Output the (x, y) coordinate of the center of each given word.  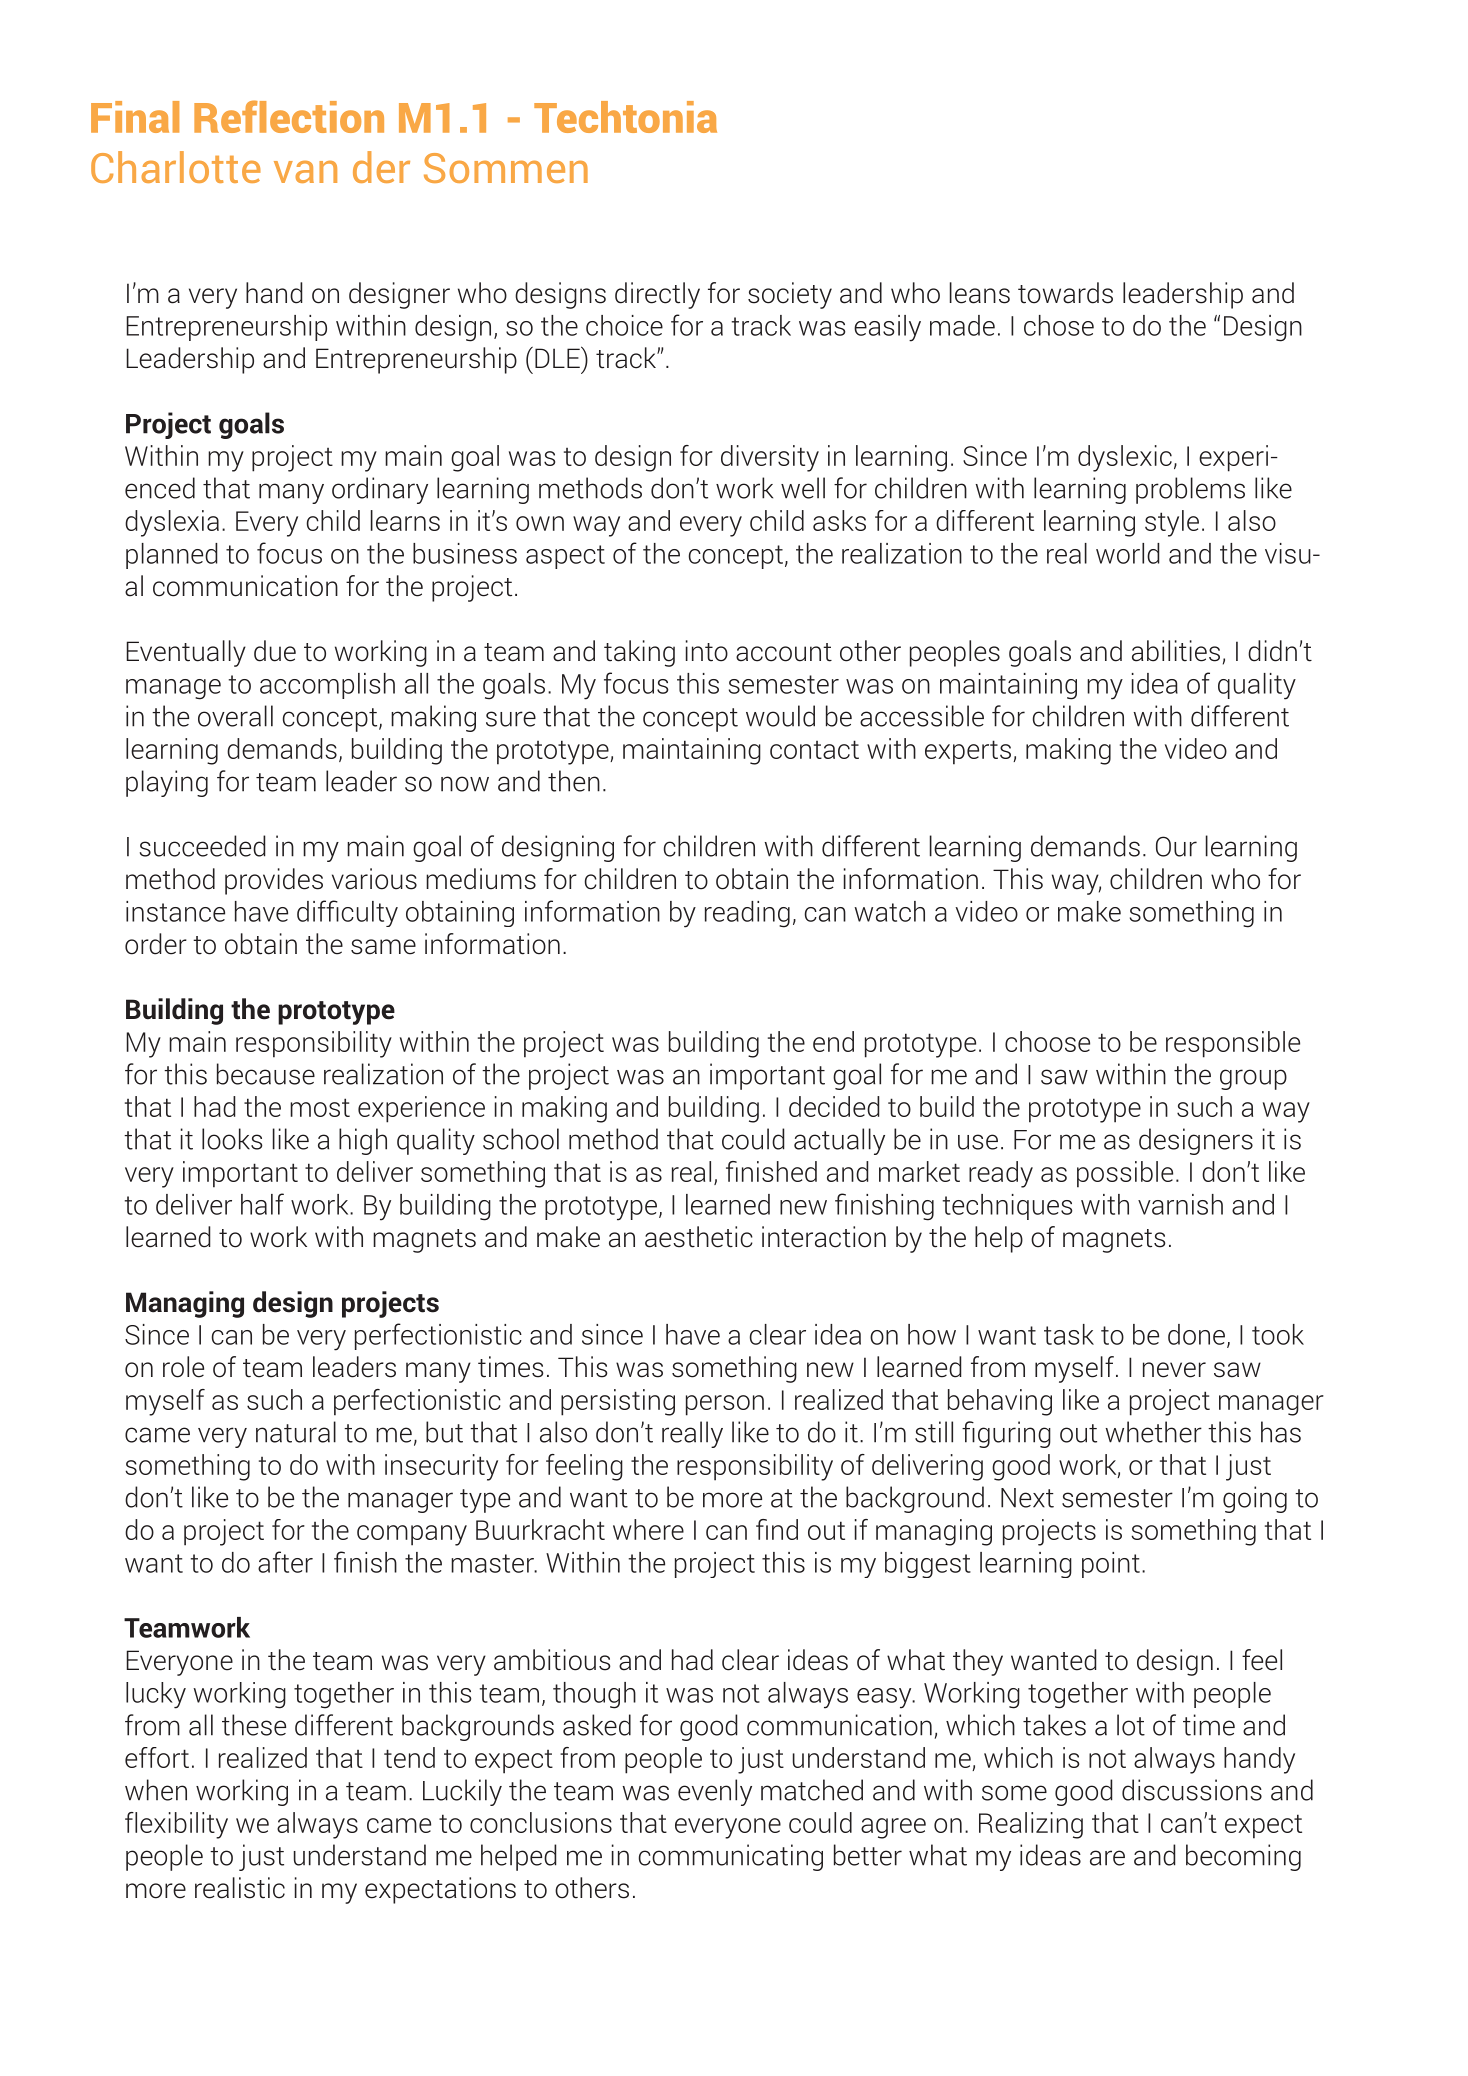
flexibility (176, 1825)
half (262, 1204)
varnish (1180, 1204)
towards (1065, 293)
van (305, 171)
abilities (1176, 651)
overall (235, 716)
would (780, 716)
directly (657, 295)
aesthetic (699, 1237)
